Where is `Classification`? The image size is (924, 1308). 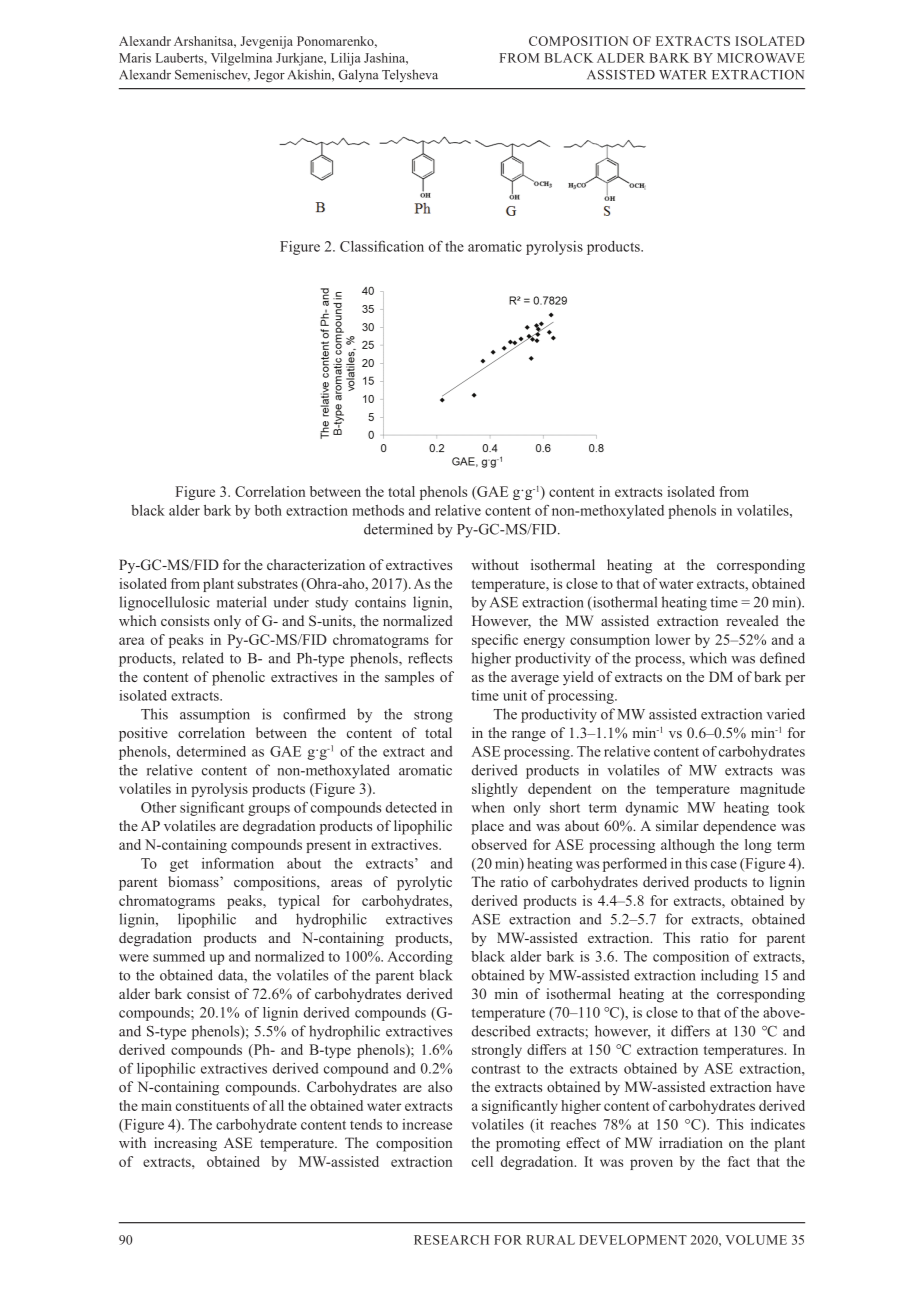 Classification is located at coordinates (382, 246).
